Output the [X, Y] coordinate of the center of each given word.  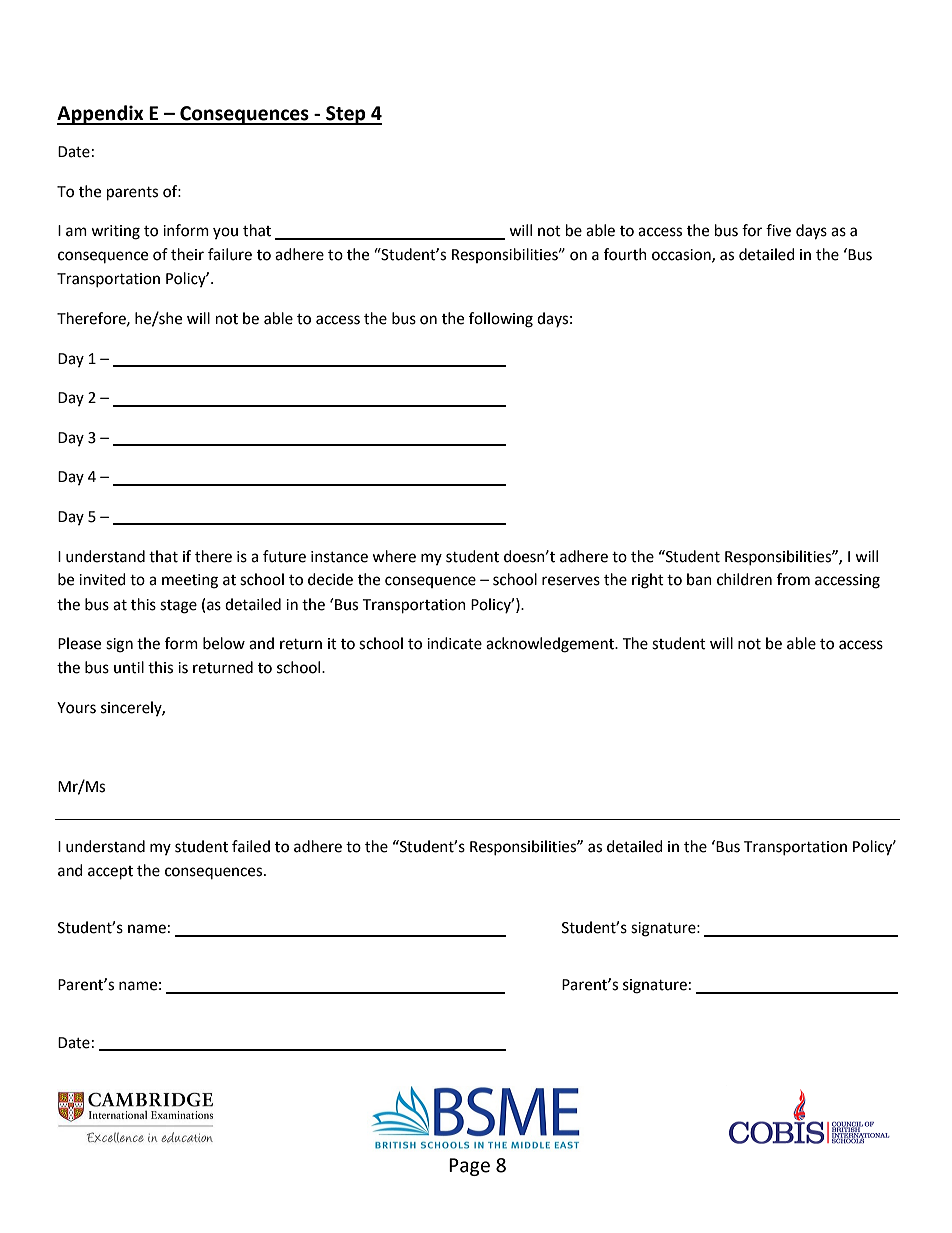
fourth [625, 254]
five [778, 230]
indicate [454, 643]
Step [346, 115]
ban [699, 579]
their [187, 254]
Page [469, 1167]
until [129, 667]
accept [110, 873]
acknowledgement [551, 645]
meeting [190, 581]
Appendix [101, 115]
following [501, 320]
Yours [76, 708]
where [394, 556]
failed [251, 846]
